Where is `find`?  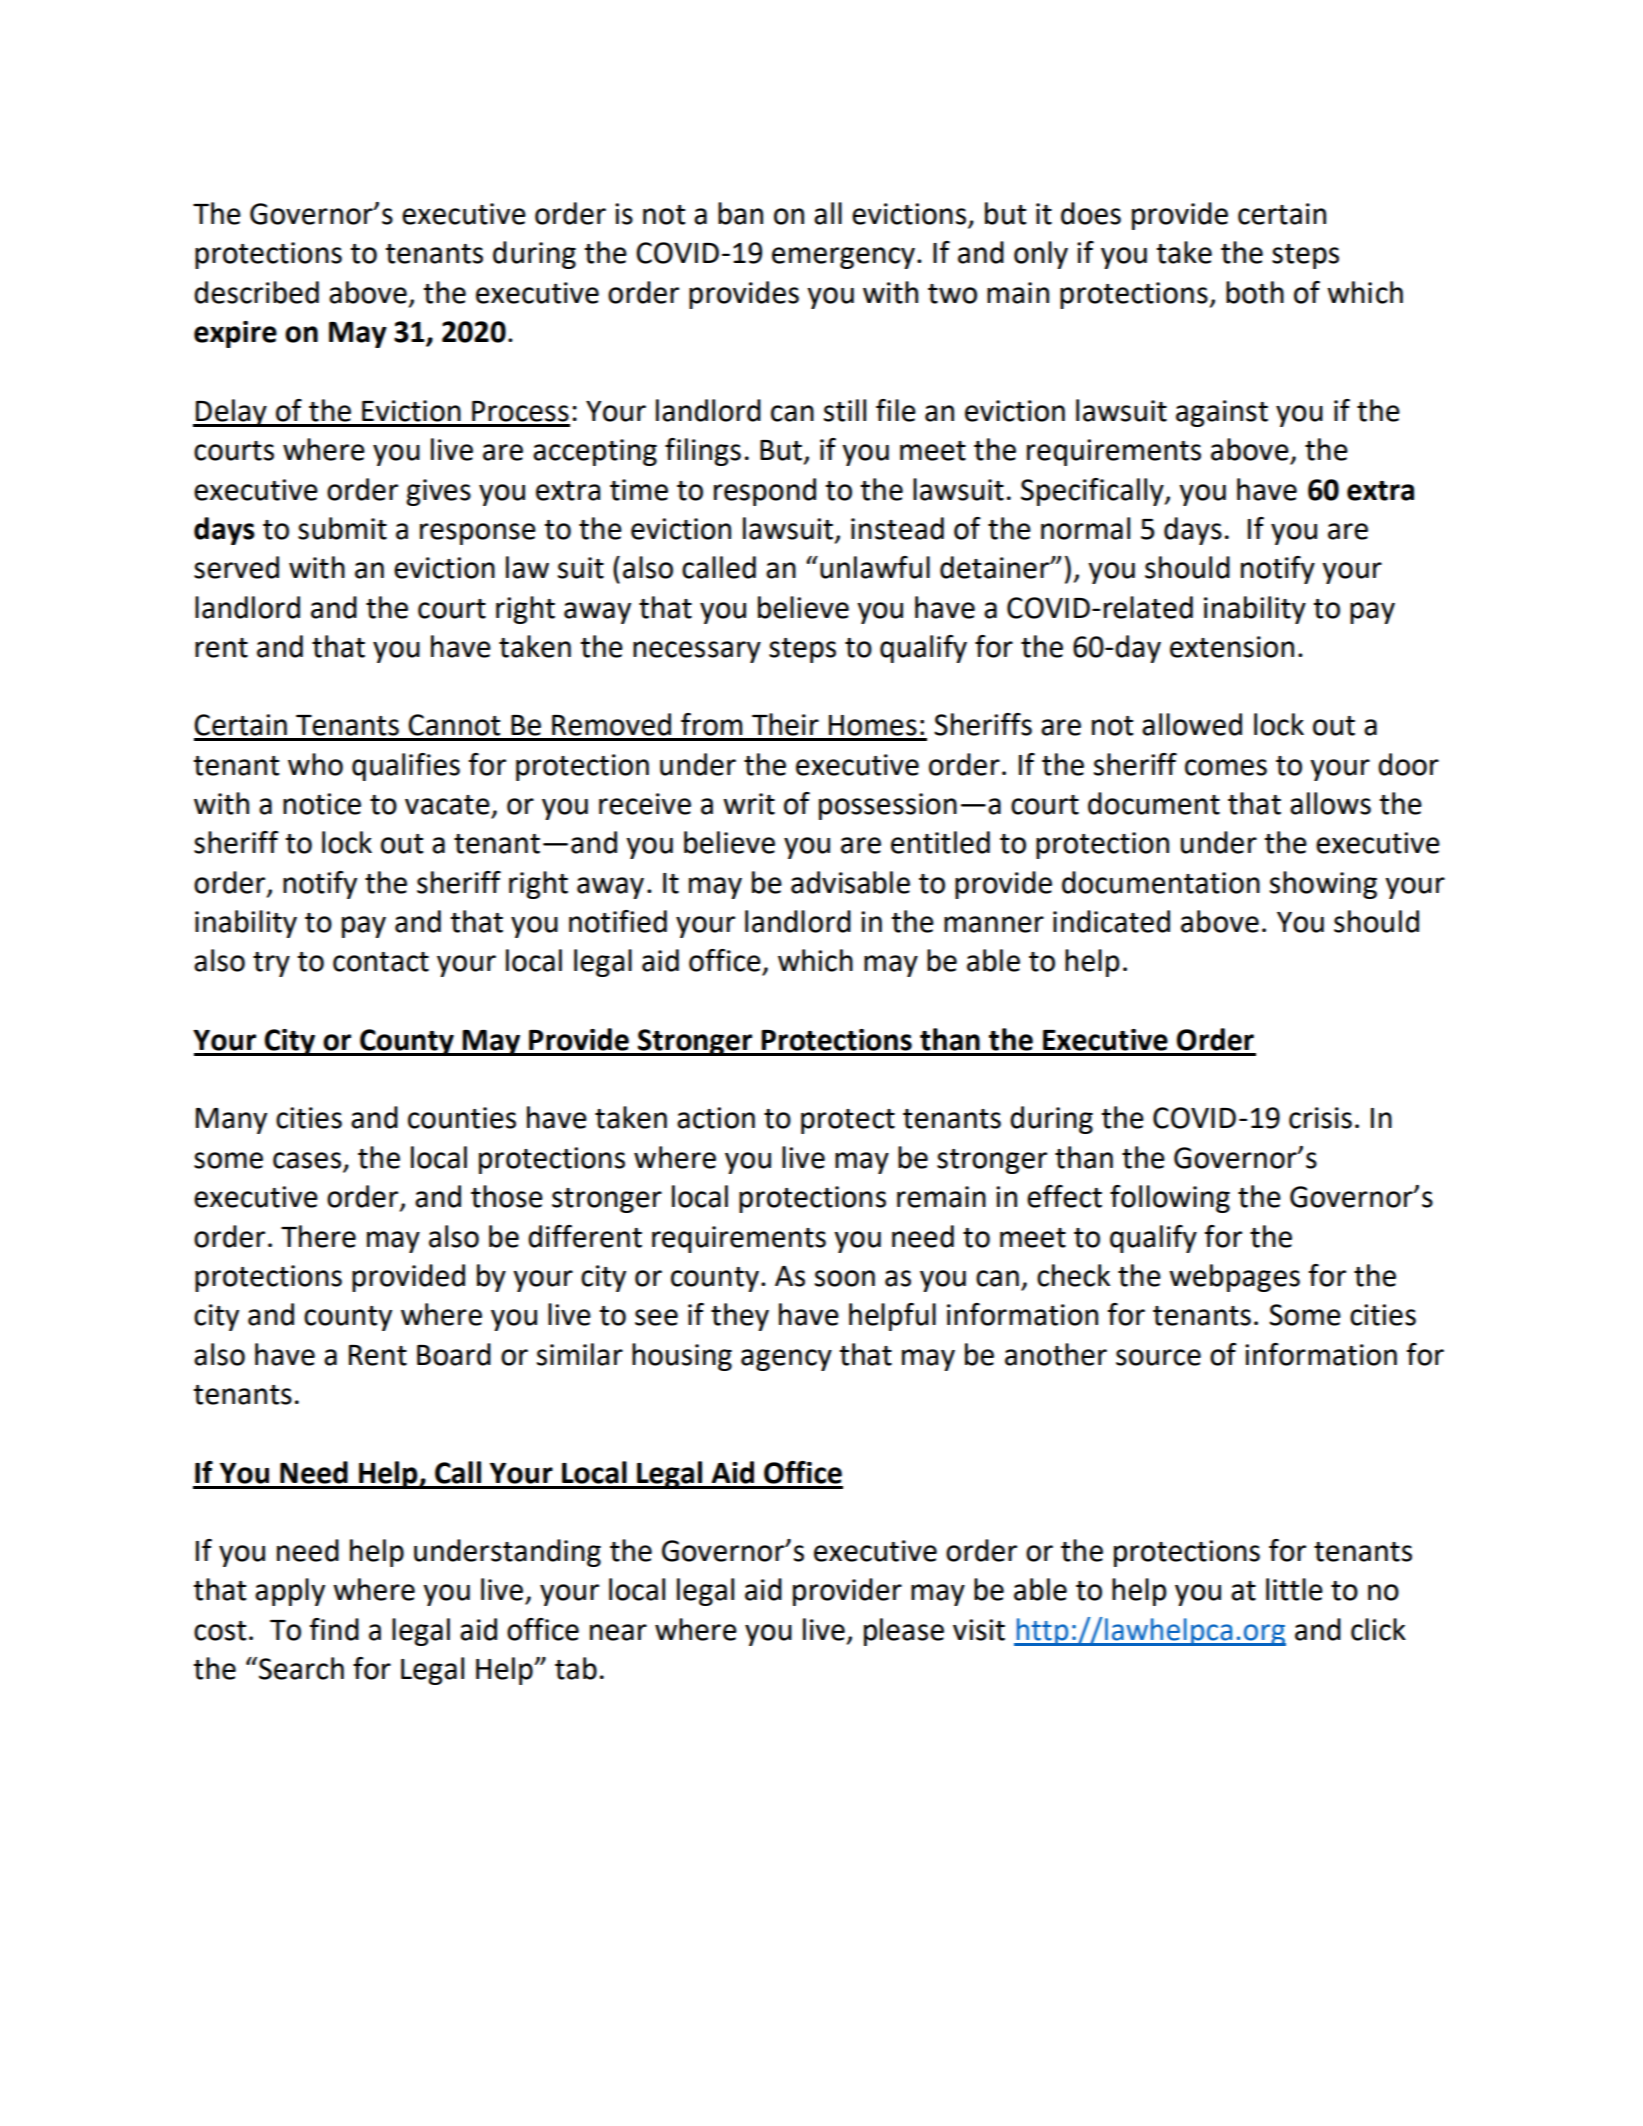 find is located at coordinates (334, 1629).
